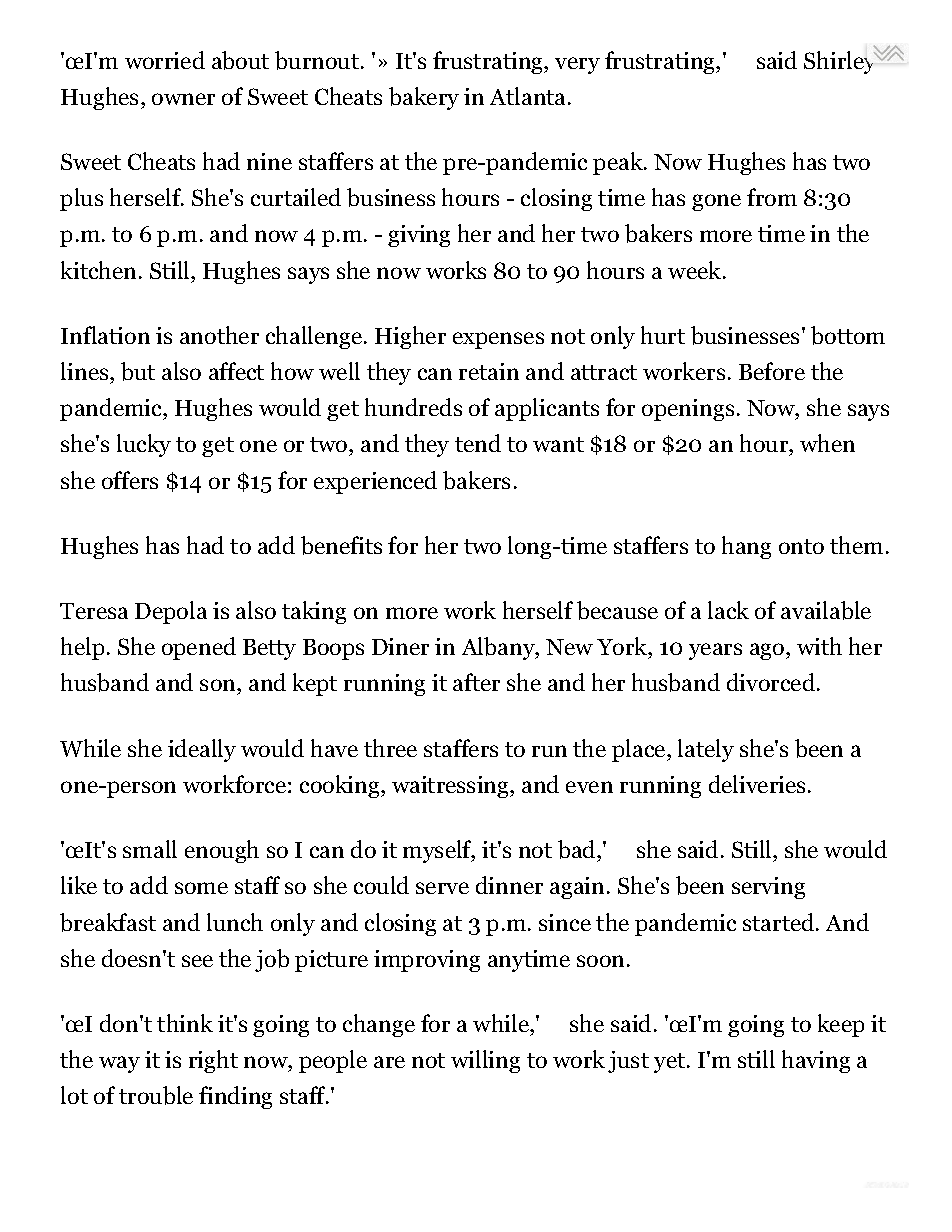 This screenshot has height=1232, width=952. I want to click on serve, so click(442, 888).
